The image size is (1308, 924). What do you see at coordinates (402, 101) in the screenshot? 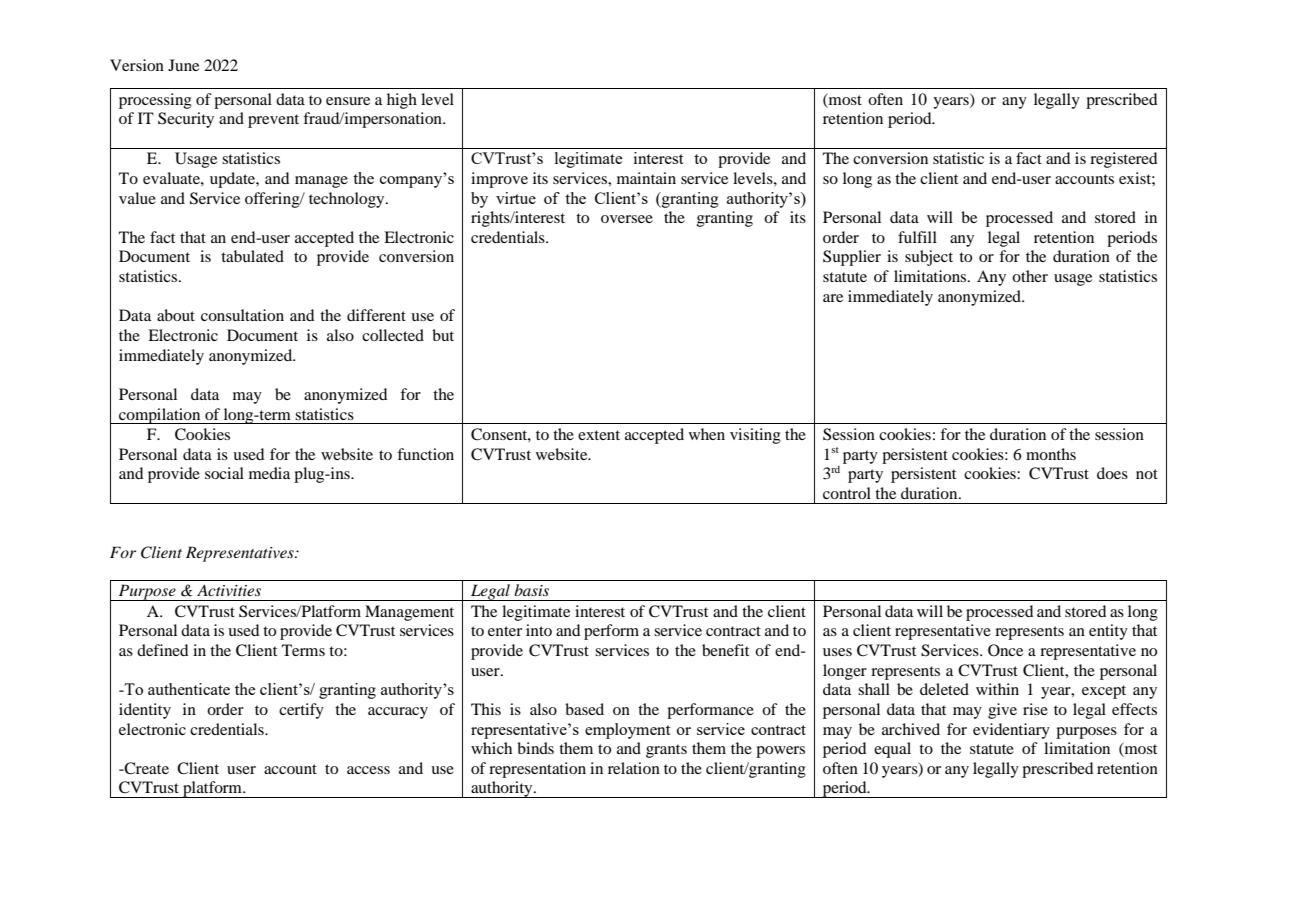
I see `high` at bounding box center [402, 101].
